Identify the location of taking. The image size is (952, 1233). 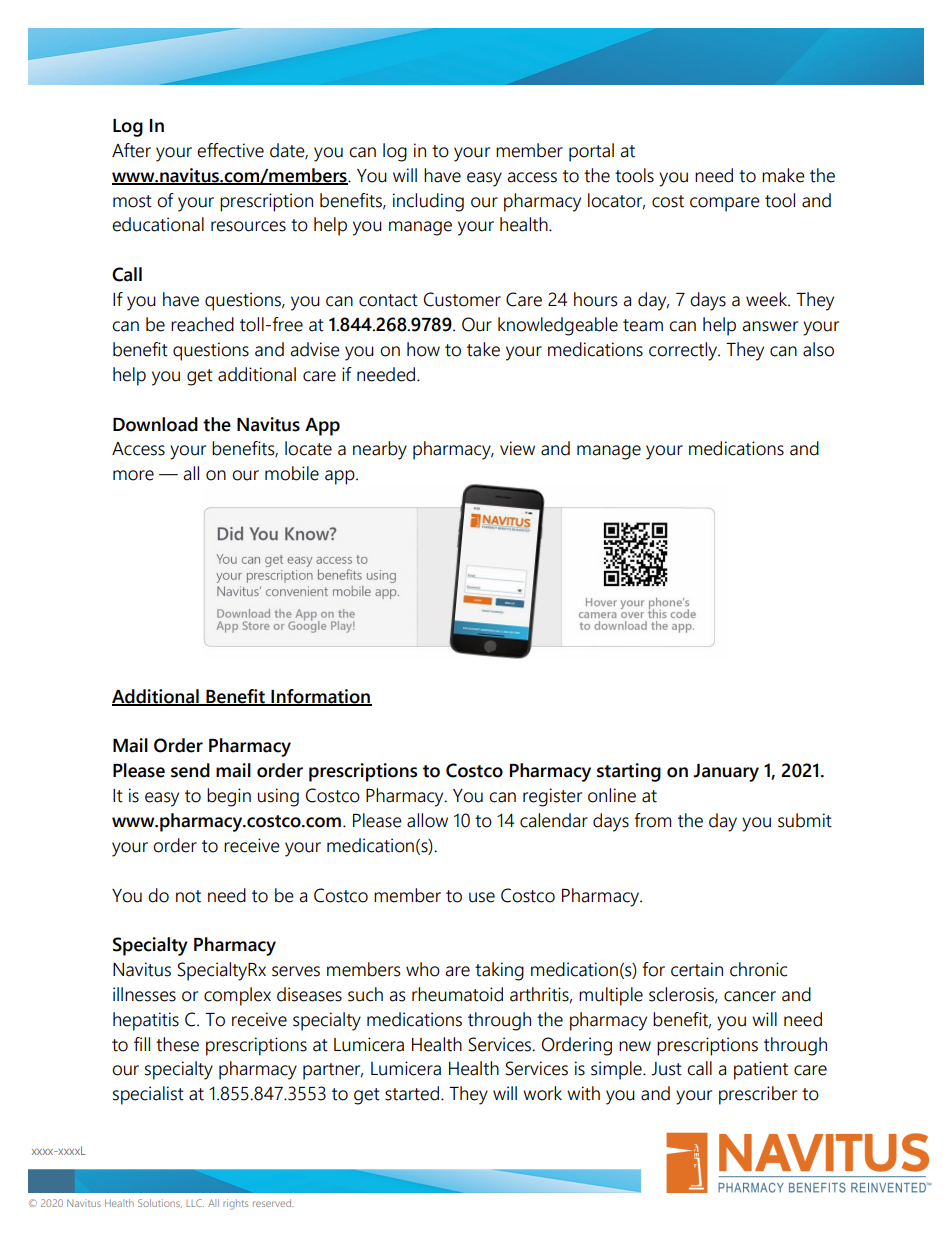
(499, 971).
